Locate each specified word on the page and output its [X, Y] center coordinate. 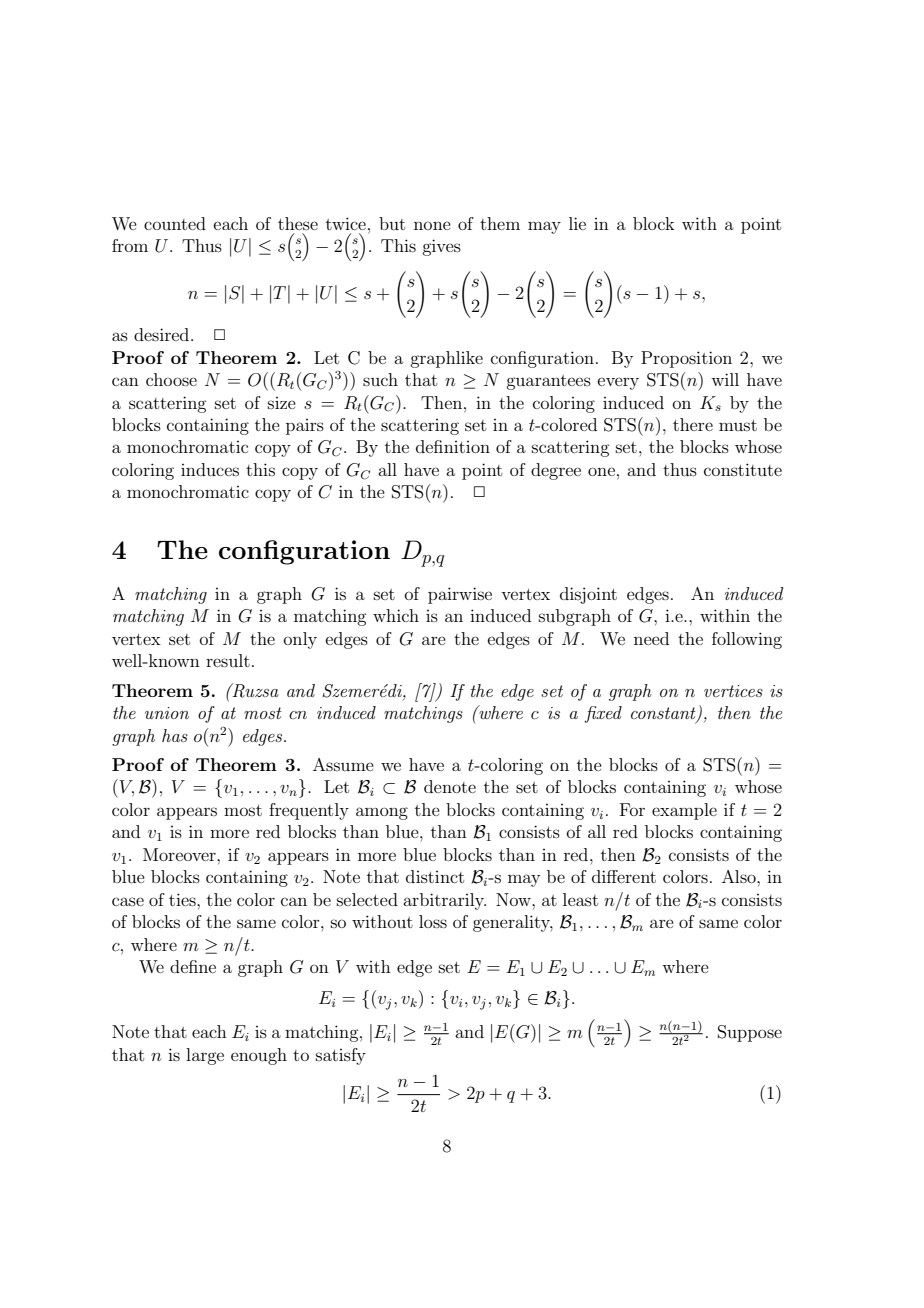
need [651, 638]
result [228, 660]
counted [175, 223]
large [205, 1056]
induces [210, 469]
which [396, 615]
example [684, 811]
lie [577, 223]
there [693, 424]
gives [441, 247]
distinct [435, 876]
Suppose [750, 1033]
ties [183, 899]
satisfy [341, 1056]
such [380, 379]
